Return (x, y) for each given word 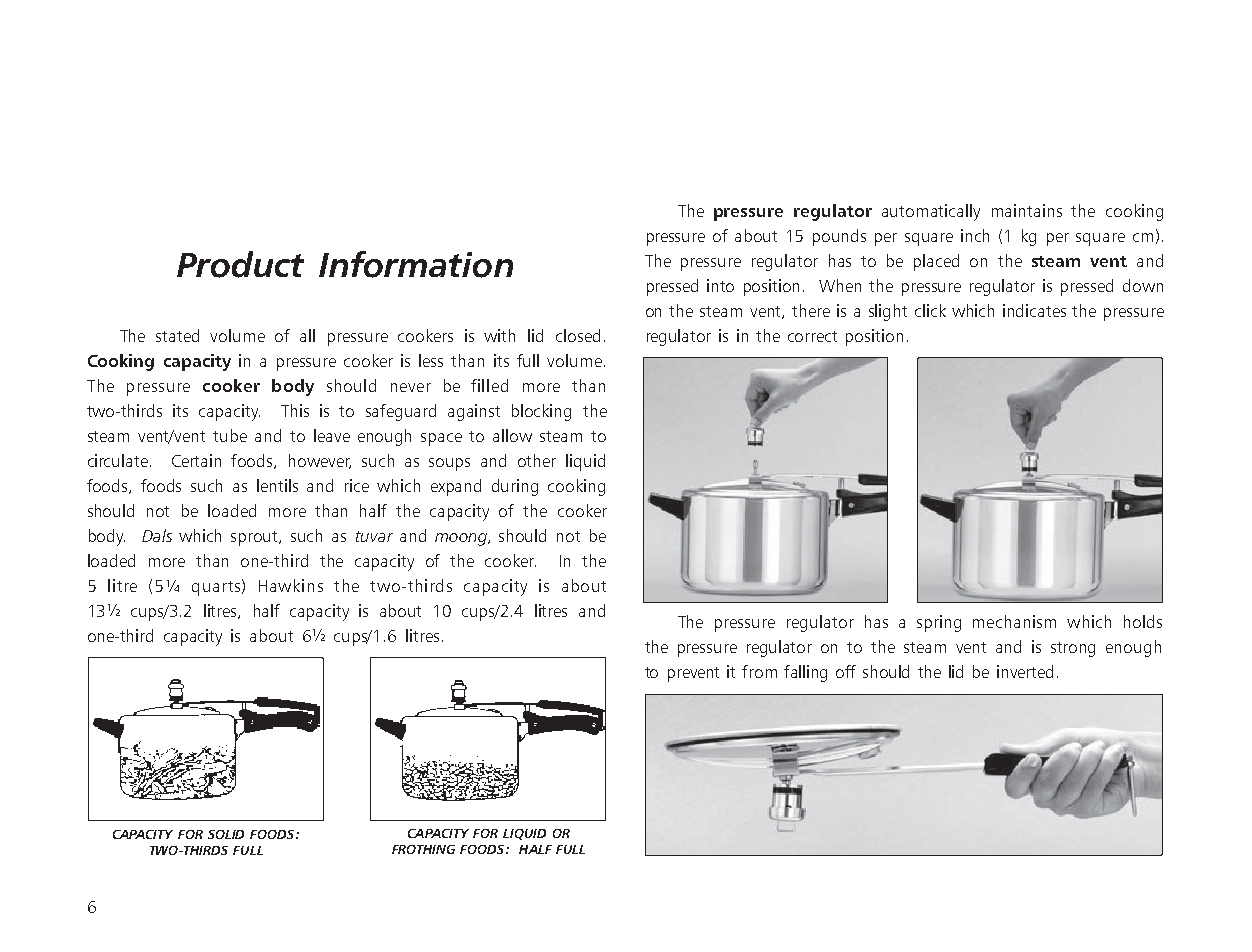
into (720, 285)
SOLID (226, 834)
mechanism (1014, 621)
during (515, 487)
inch (975, 235)
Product (240, 264)
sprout (256, 538)
